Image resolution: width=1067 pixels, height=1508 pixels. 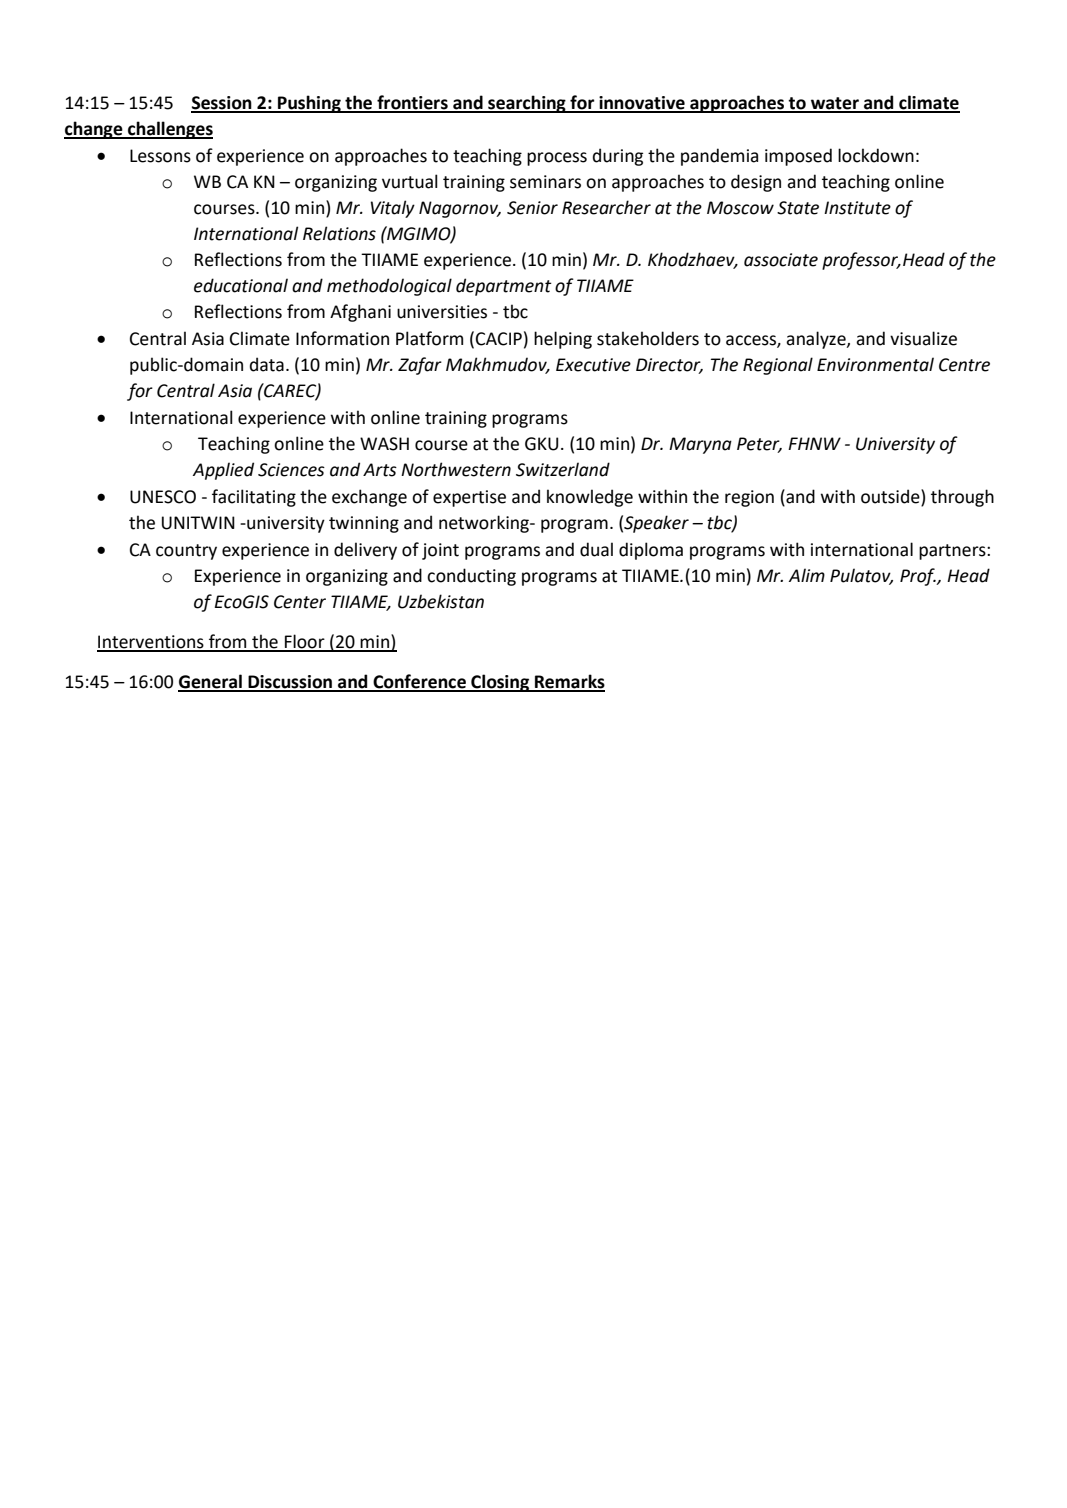 I want to click on Executive, so click(x=593, y=365).
